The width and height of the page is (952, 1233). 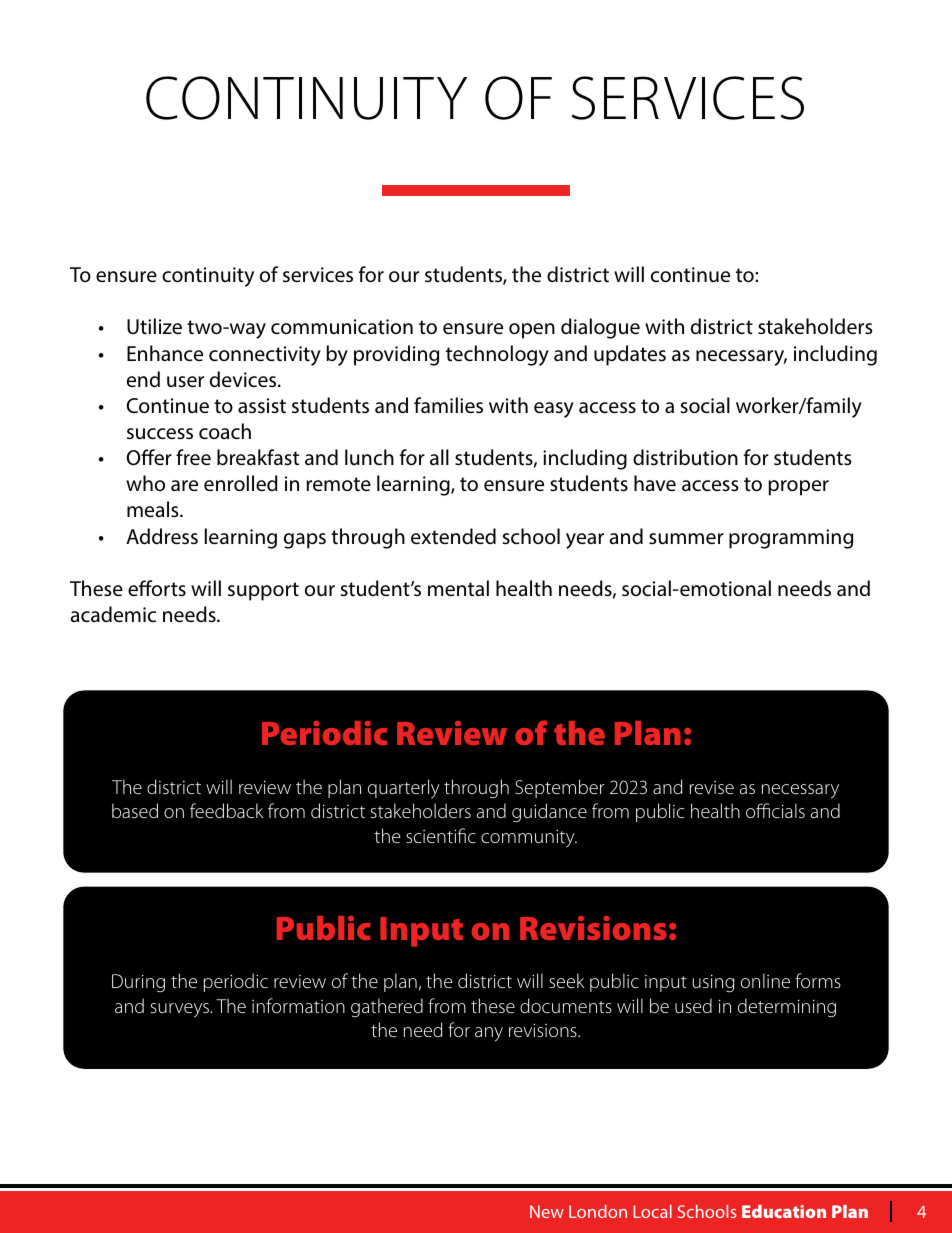 I want to click on updates, so click(x=630, y=355).
